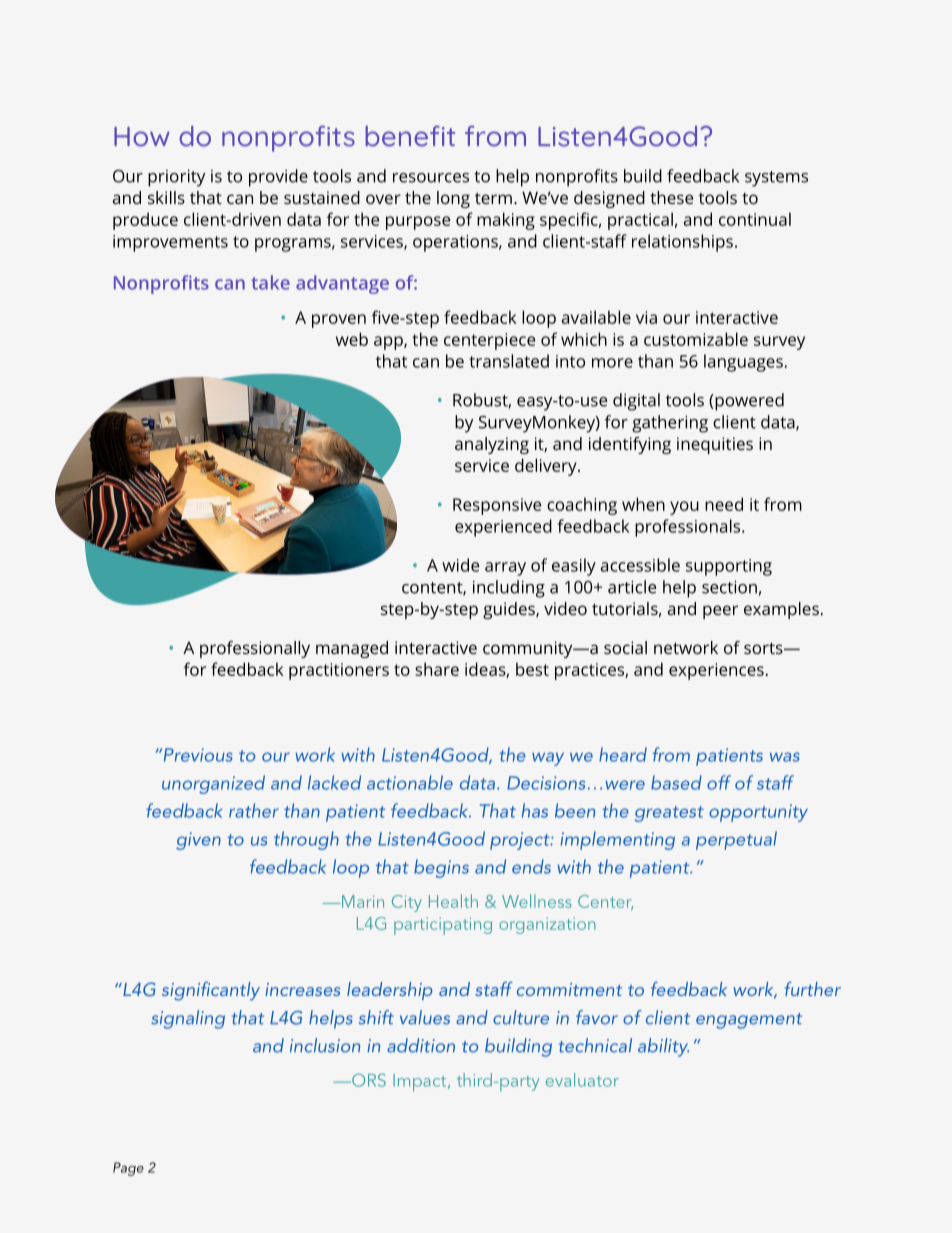  Describe the element at coordinates (213, 784) in the screenshot. I see `unorganized` at that location.
